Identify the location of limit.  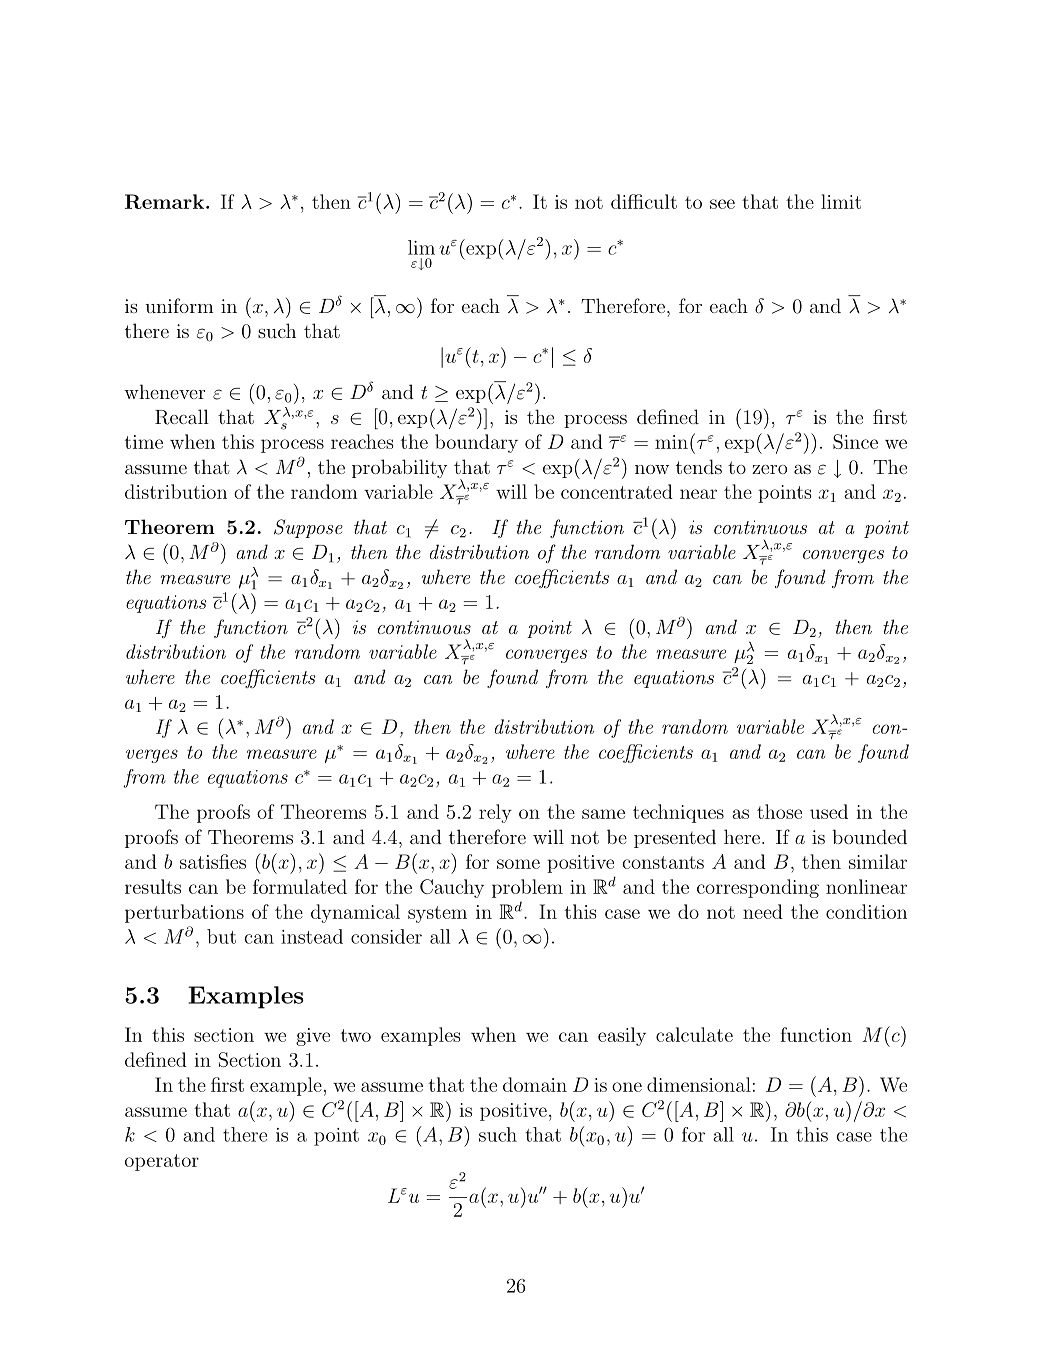
(841, 201).
